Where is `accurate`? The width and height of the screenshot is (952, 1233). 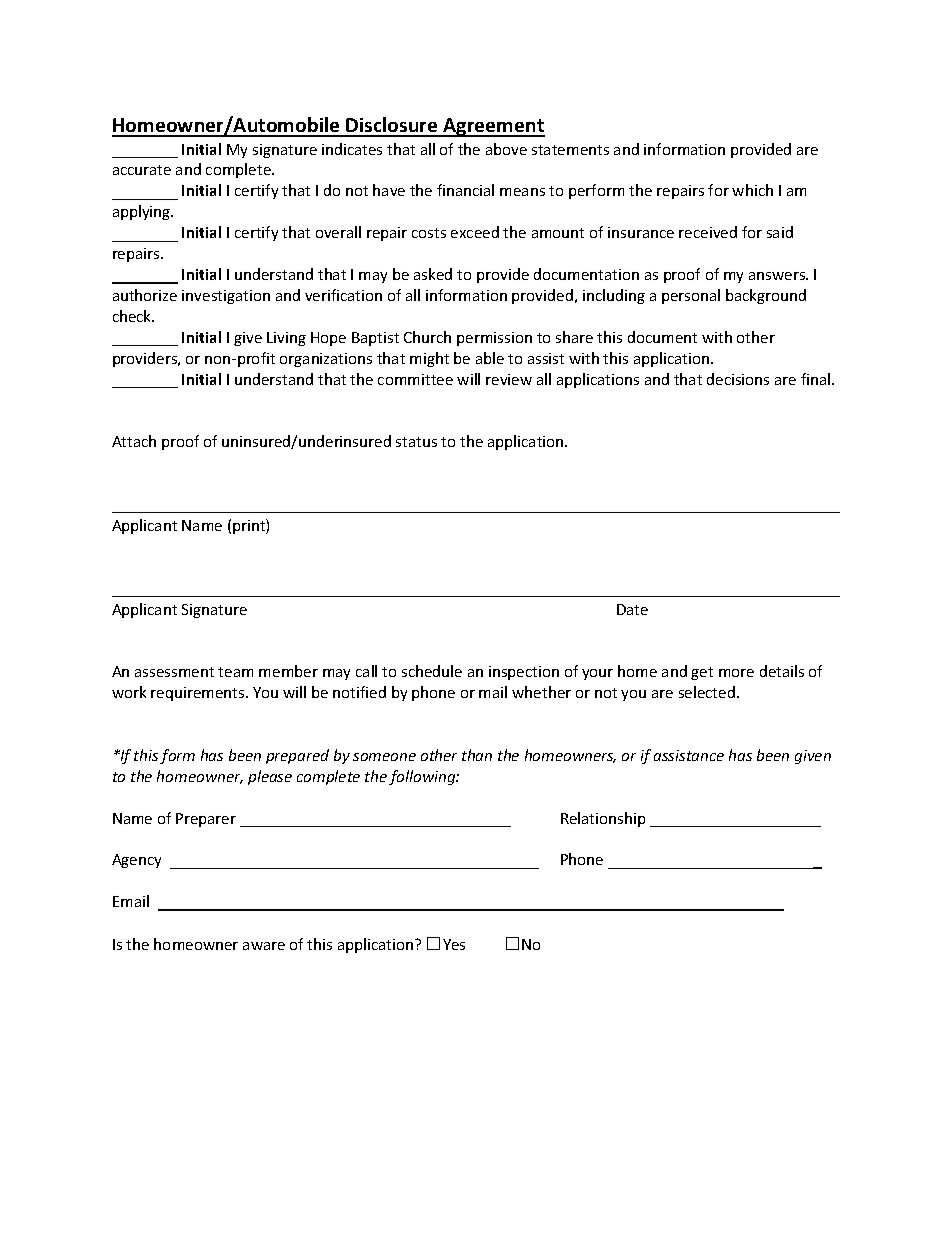
accurate is located at coordinates (142, 170).
